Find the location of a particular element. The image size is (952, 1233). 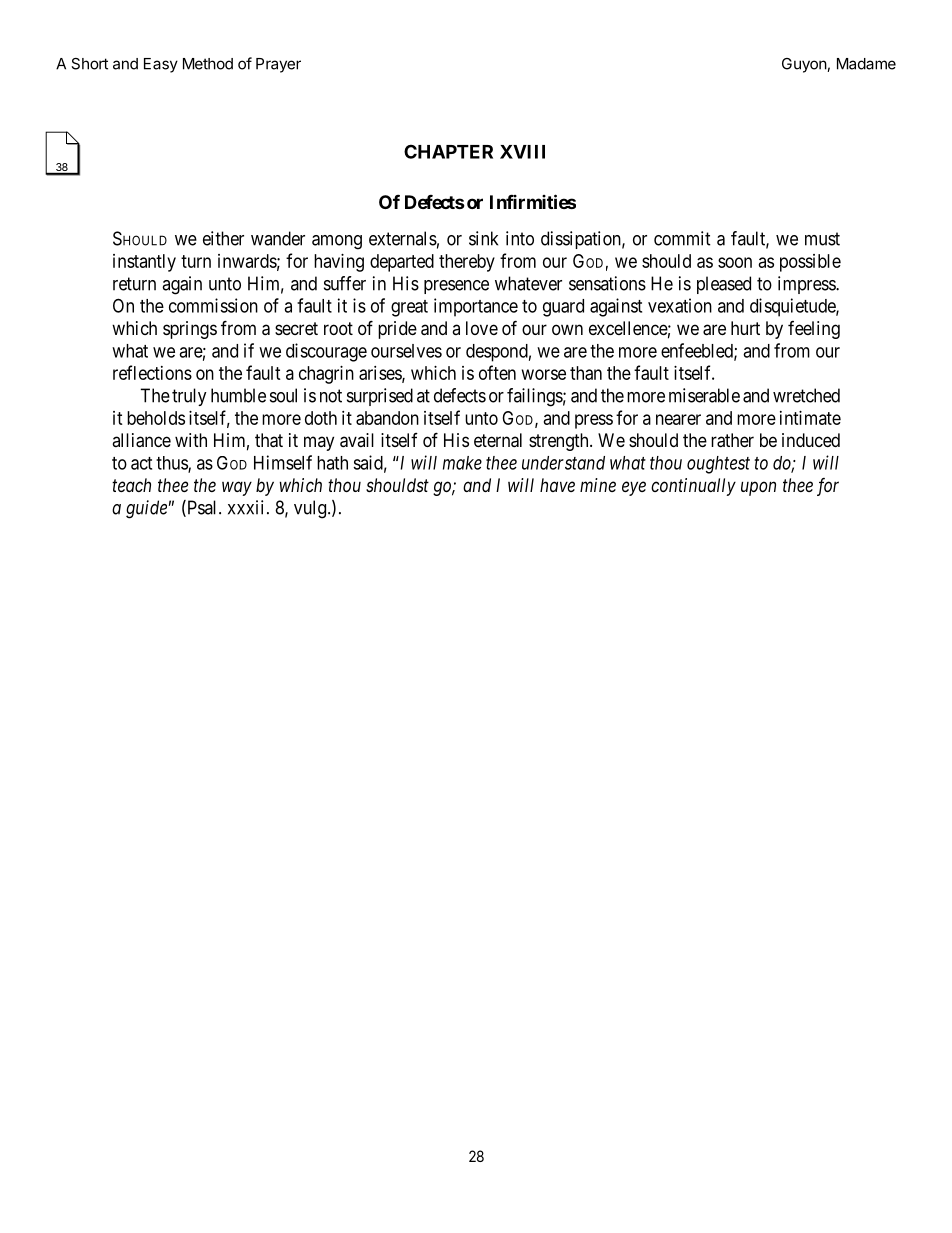

often is located at coordinates (497, 372).
